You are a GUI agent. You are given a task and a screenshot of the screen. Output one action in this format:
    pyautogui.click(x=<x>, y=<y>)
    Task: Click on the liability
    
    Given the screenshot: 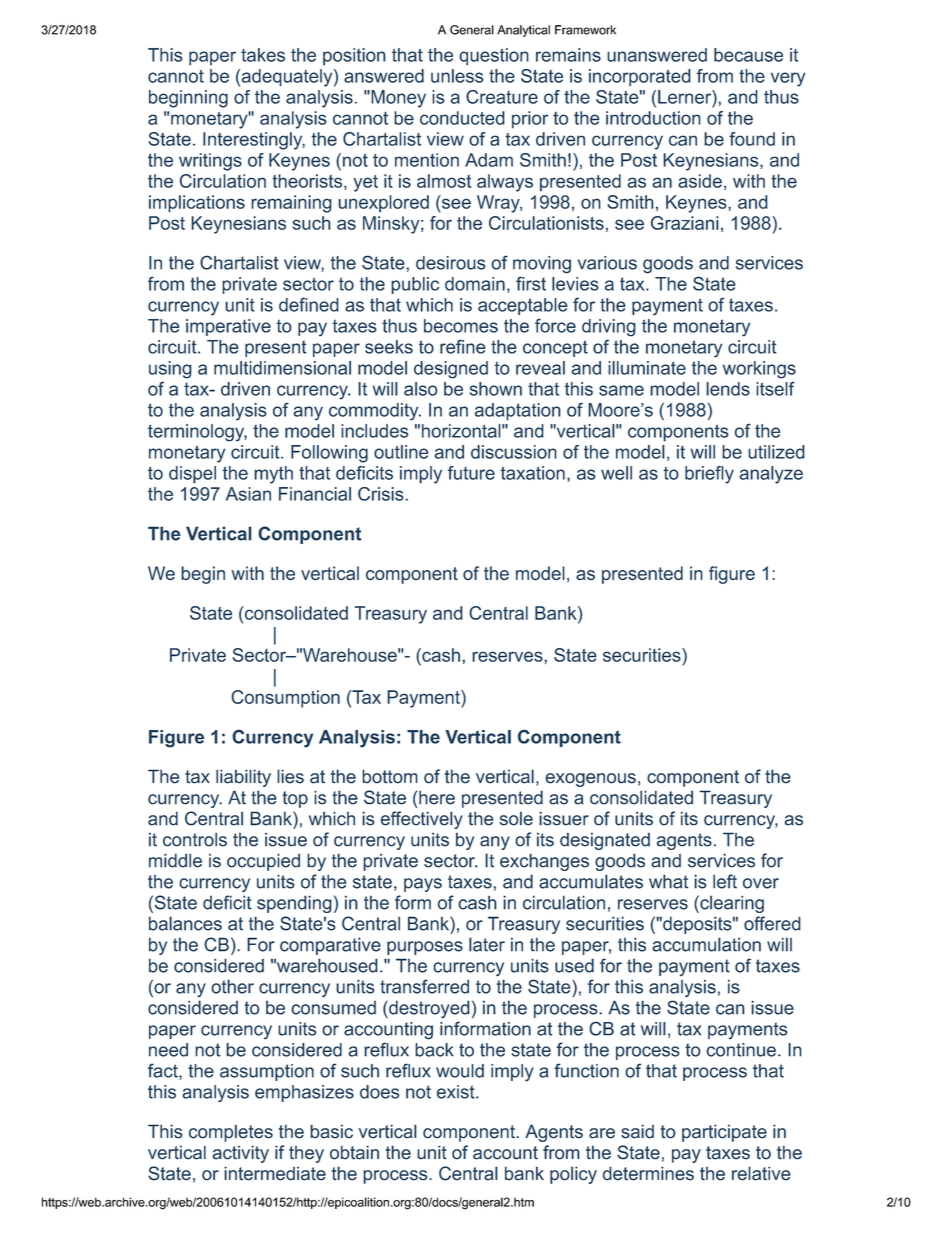 What is the action you would take?
    pyautogui.click(x=243, y=778)
